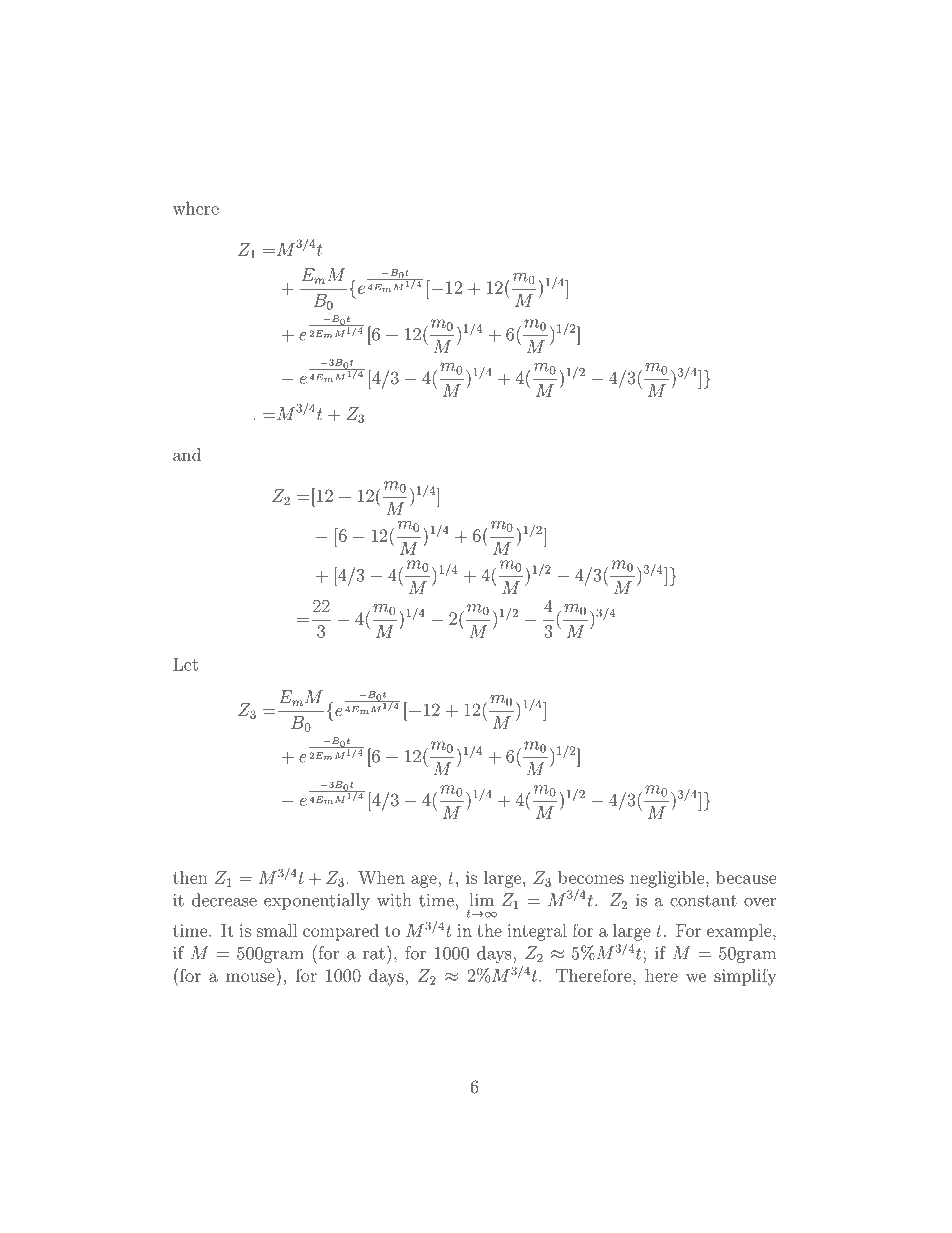 Image resolution: width=952 pixels, height=1233 pixels. Describe the element at coordinates (250, 977) in the image. I see `mouse` at that location.
